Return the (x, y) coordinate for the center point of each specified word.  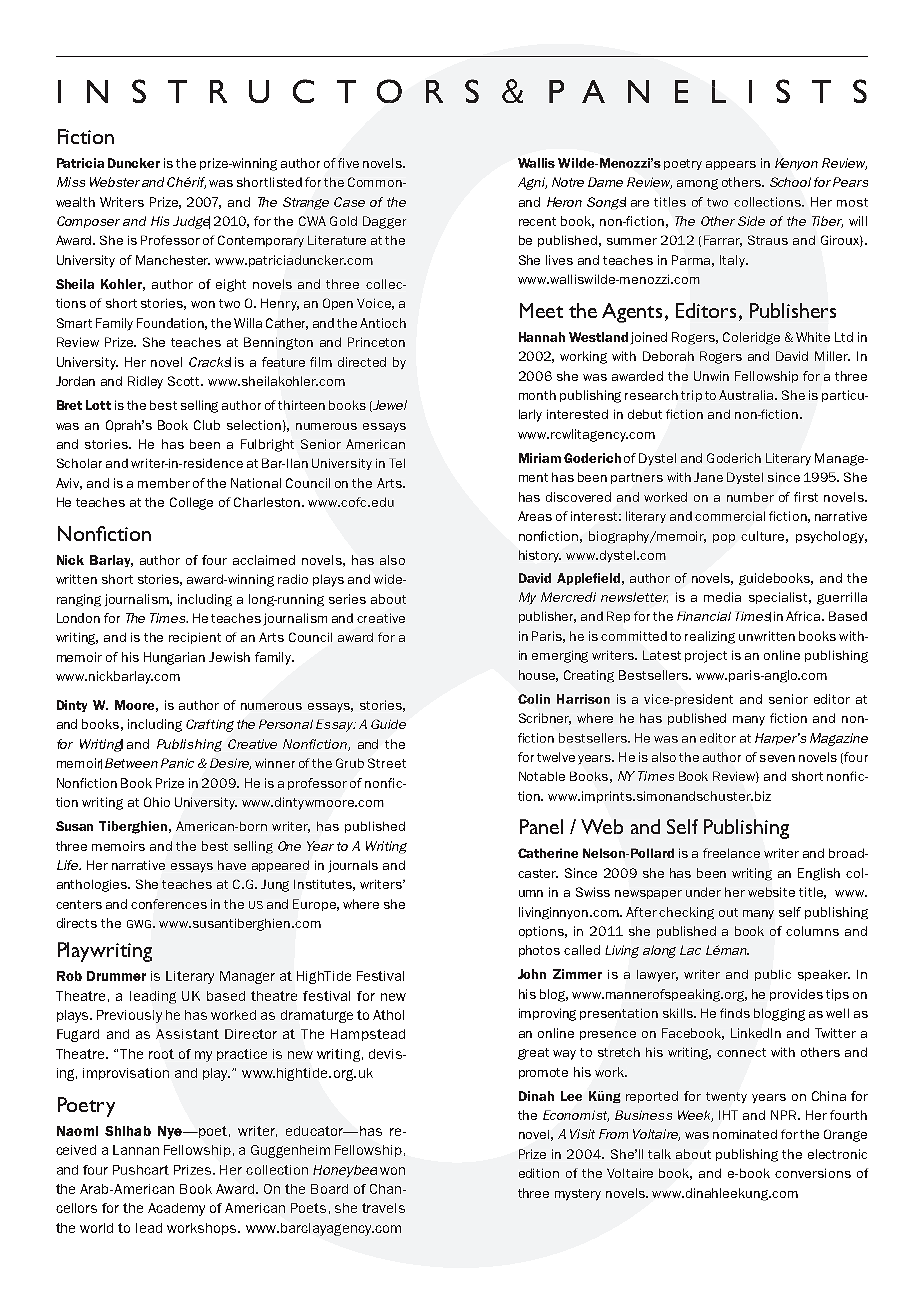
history (540, 556)
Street (387, 763)
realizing (710, 637)
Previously (129, 1016)
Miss (71, 182)
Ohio (157, 802)
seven (777, 758)
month (537, 395)
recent (537, 221)
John (532, 974)
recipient (195, 638)
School (790, 182)
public (773, 975)
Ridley (145, 382)
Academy (176, 1209)
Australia (747, 395)
